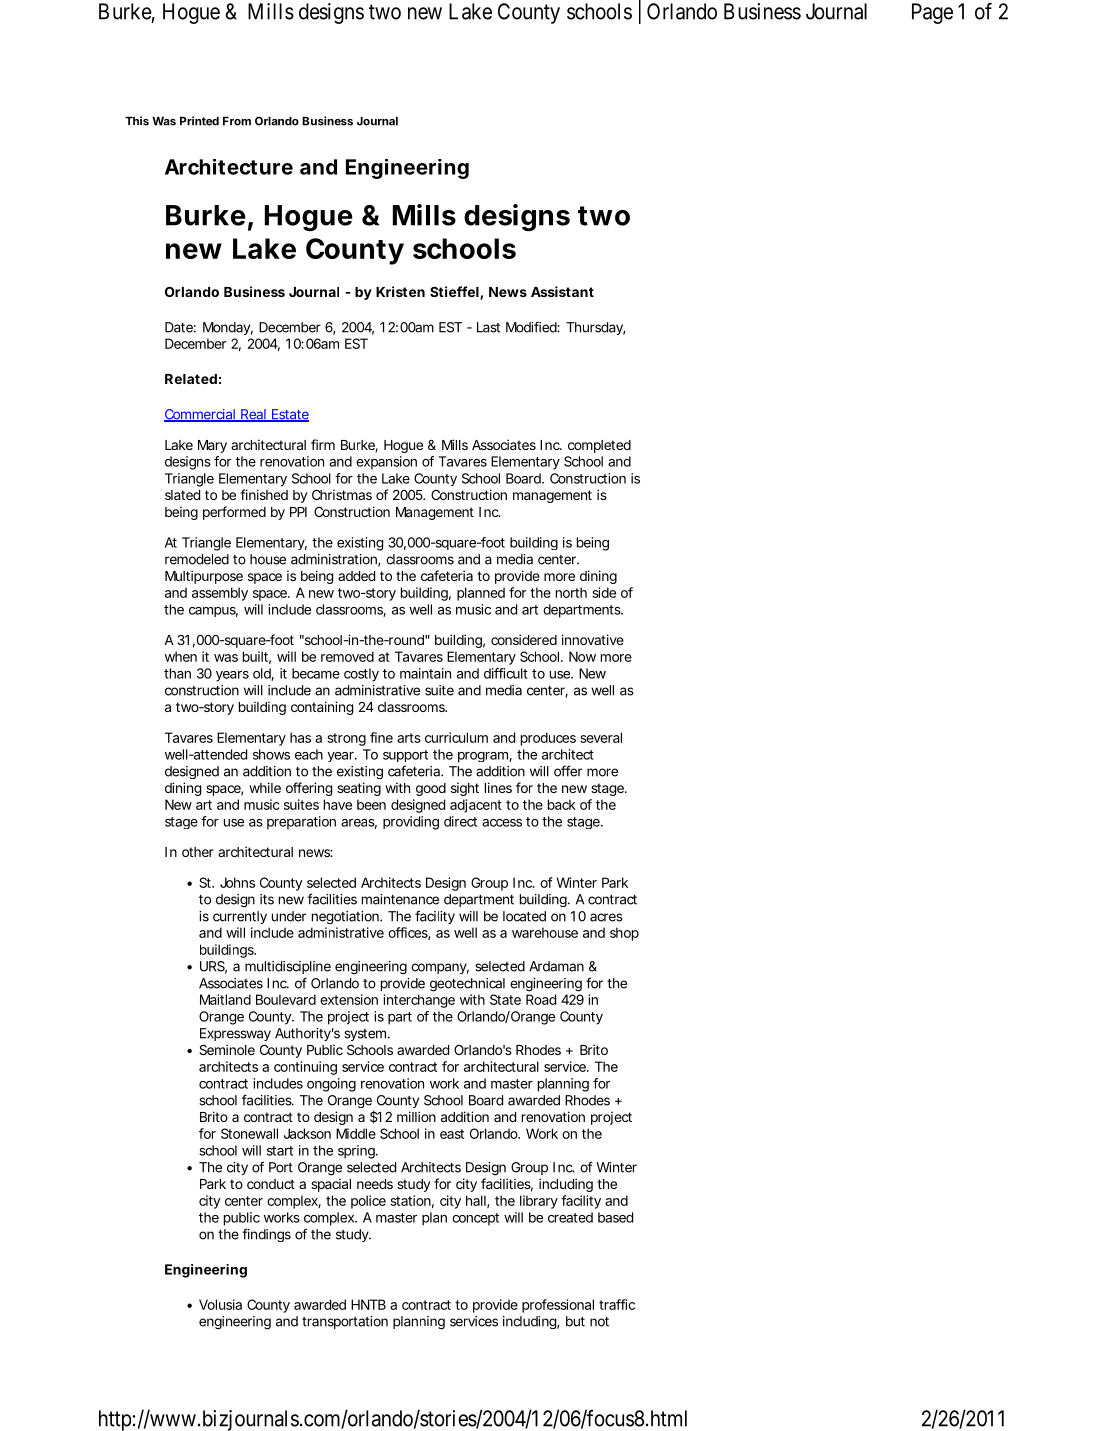 This screenshot has width=1106, height=1431. I want to click on north, so click(571, 592).
